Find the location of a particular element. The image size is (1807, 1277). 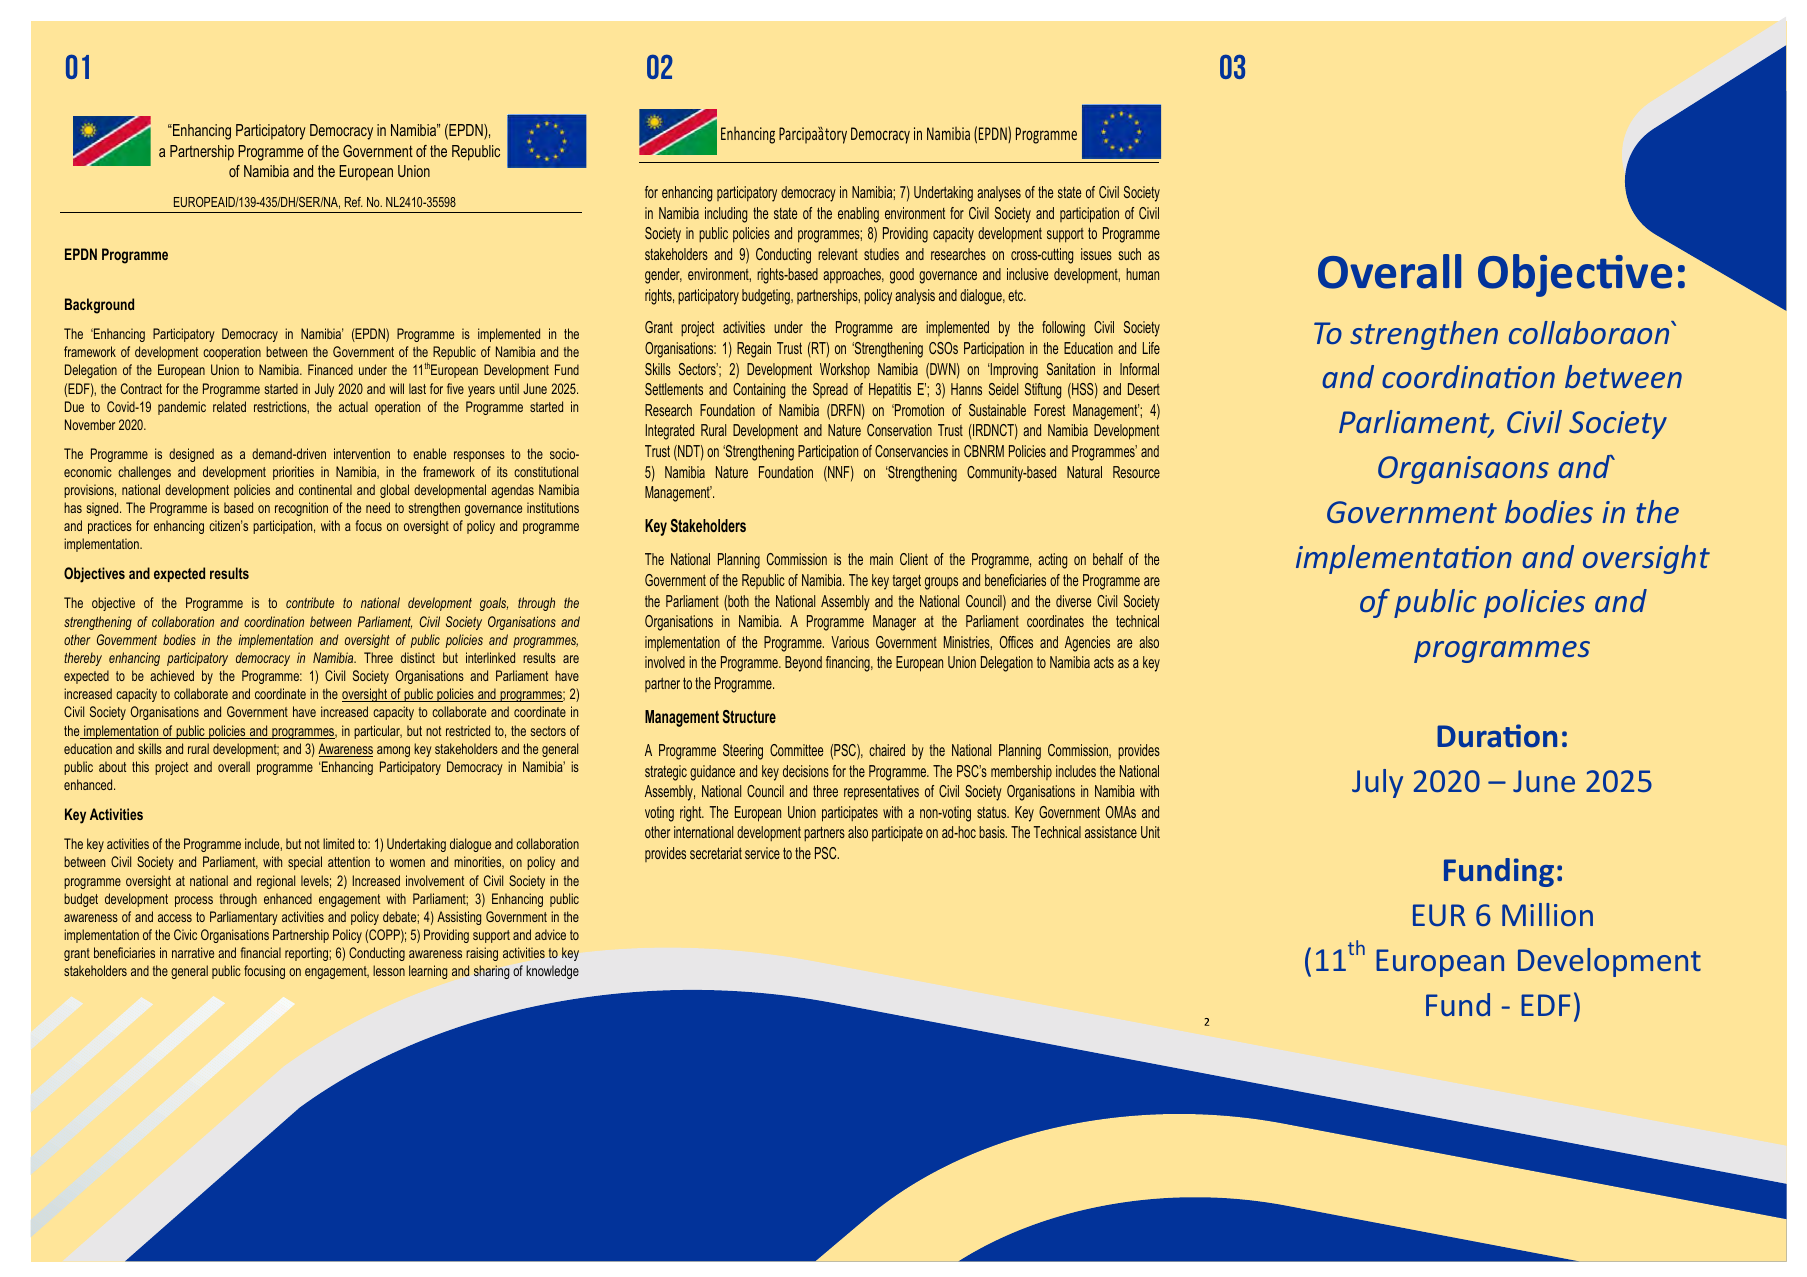

target is located at coordinates (907, 582).
